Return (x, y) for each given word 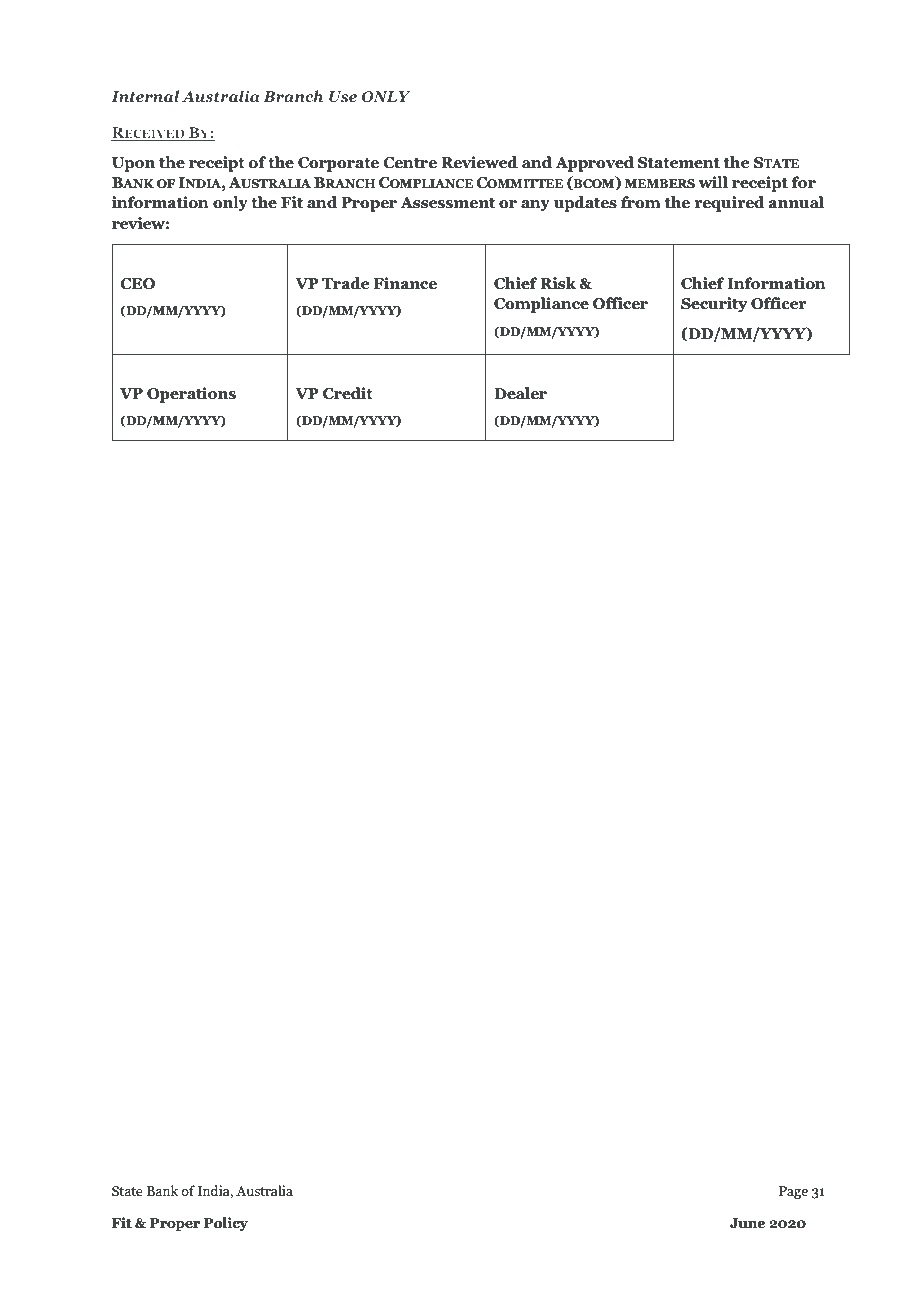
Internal (145, 96)
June (747, 1223)
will (713, 182)
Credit (348, 393)
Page (793, 1192)
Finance (405, 283)
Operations (191, 395)
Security (714, 305)
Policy (226, 1224)
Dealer (520, 393)
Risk (558, 283)
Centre (410, 163)
